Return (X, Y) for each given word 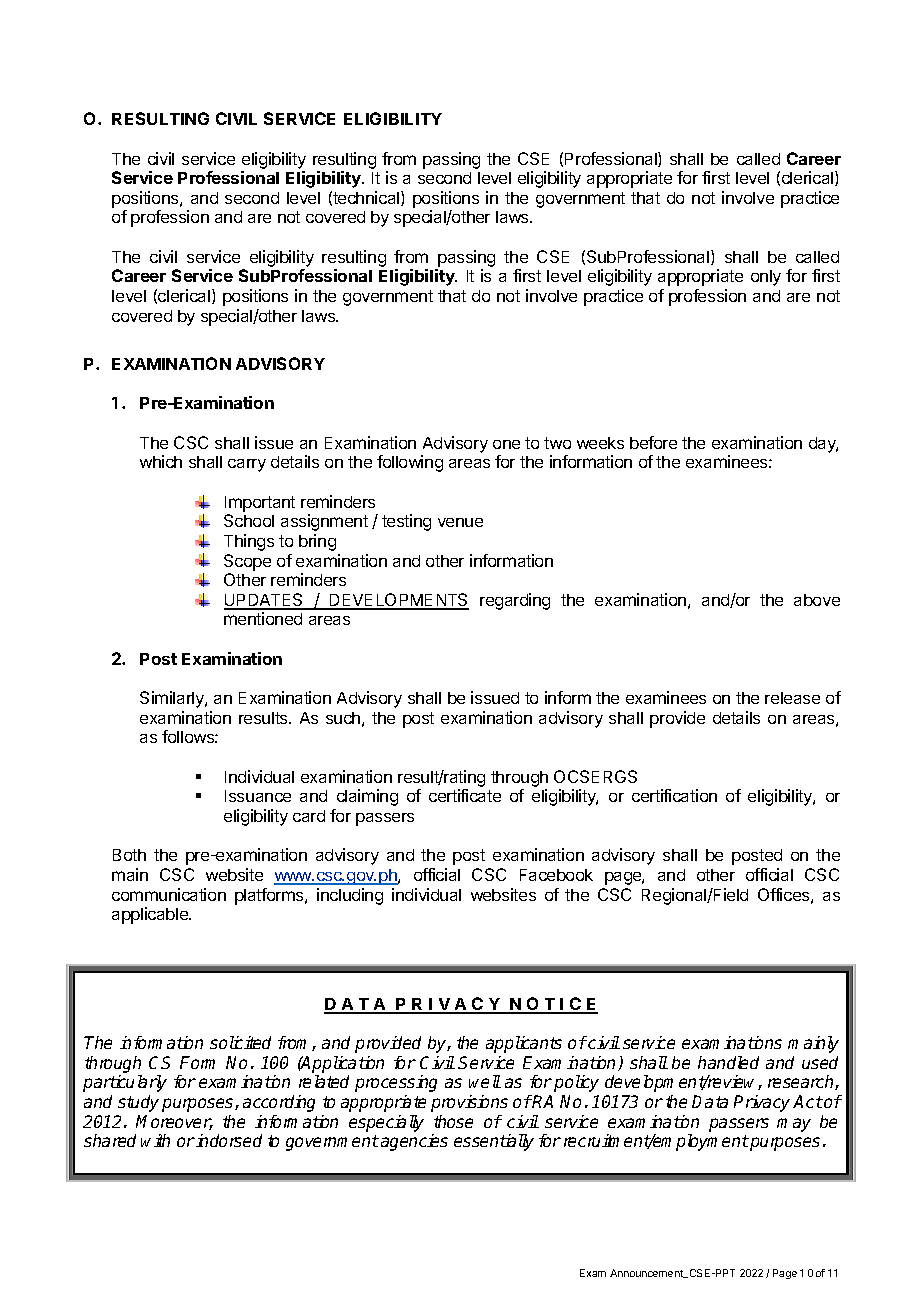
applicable (151, 915)
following (410, 463)
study (138, 1103)
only (766, 278)
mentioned (263, 618)
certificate (465, 795)
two (557, 443)
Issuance (258, 796)
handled (728, 1062)
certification (674, 795)
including (350, 896)
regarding (515, 601)
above (817, 600)
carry (247, 465)
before (653, 442)
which (161, 461)
